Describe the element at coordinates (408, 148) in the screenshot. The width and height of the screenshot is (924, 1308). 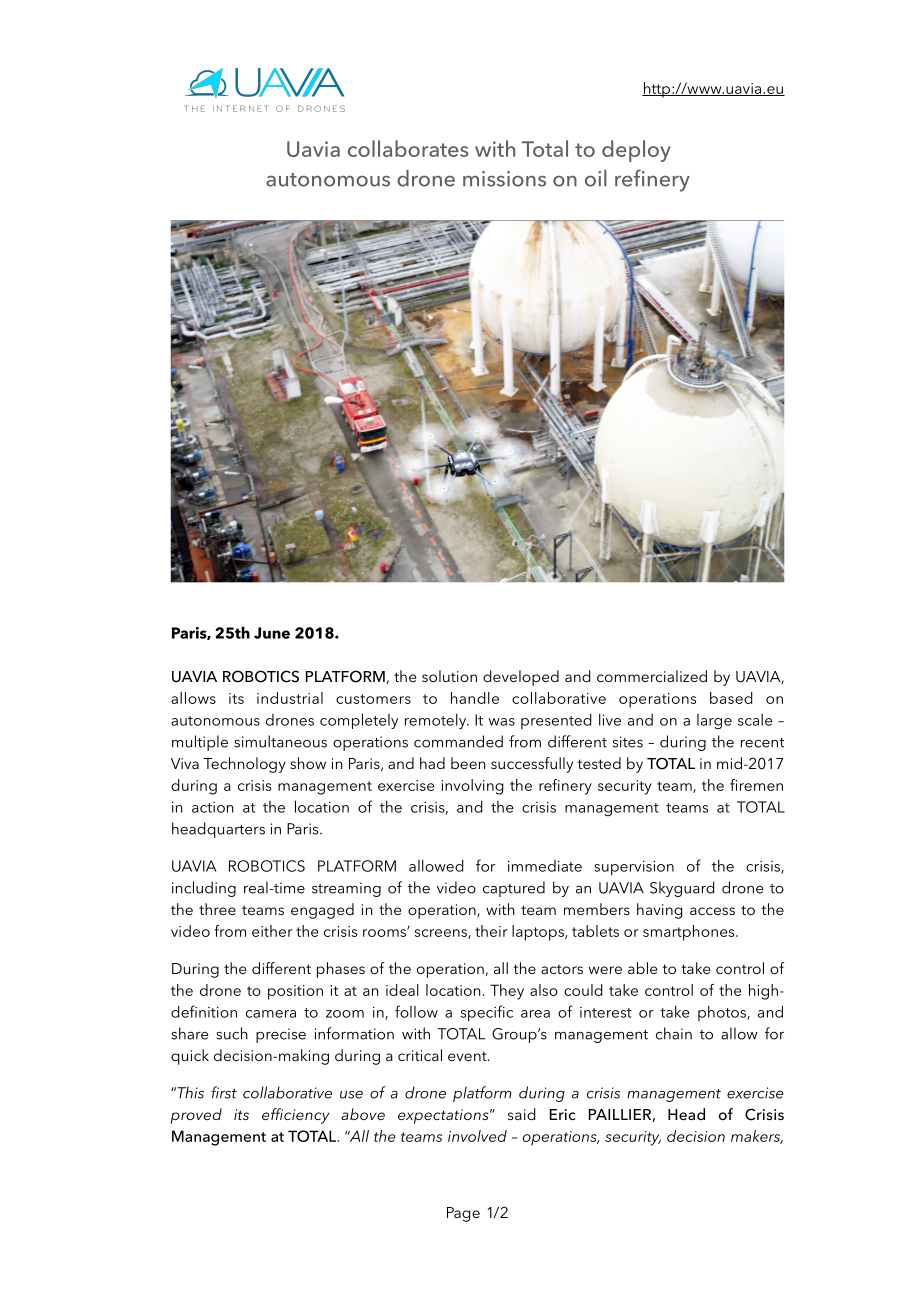
I see `collaborates` at that location.
